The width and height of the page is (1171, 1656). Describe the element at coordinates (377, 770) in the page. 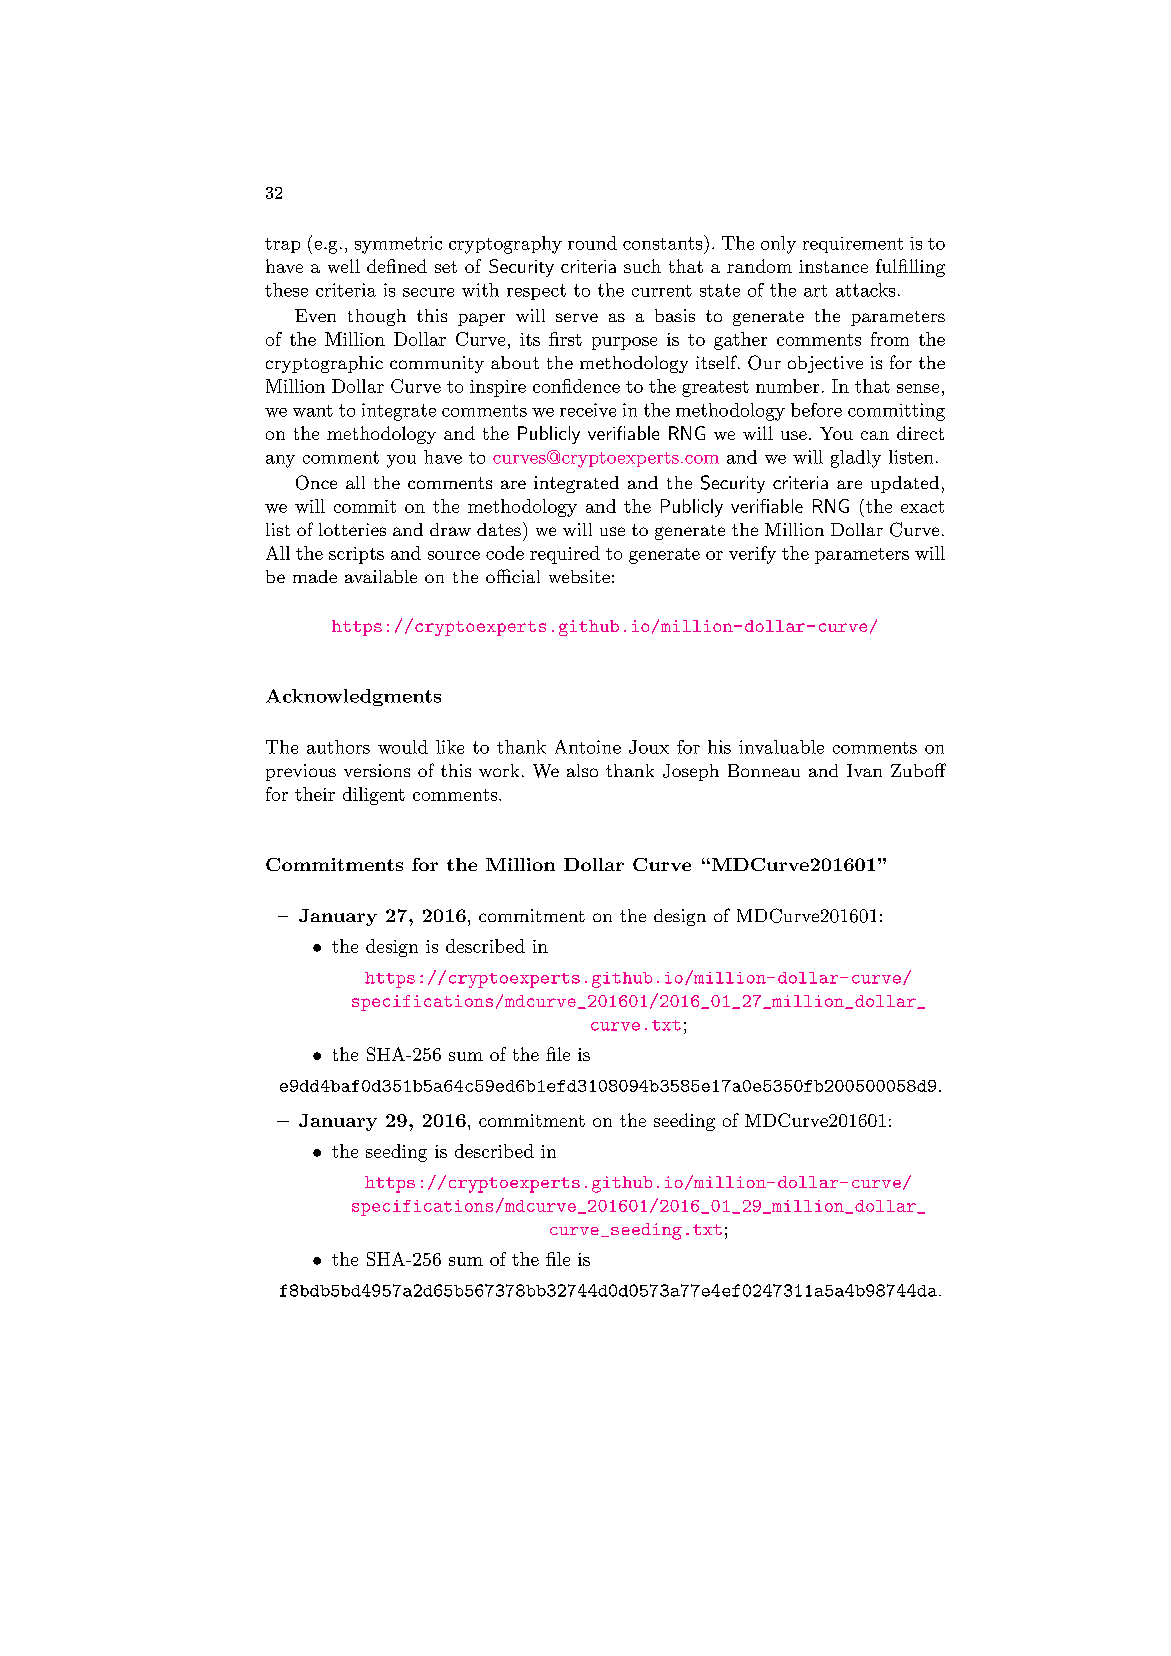

I see `versions` at that location.
